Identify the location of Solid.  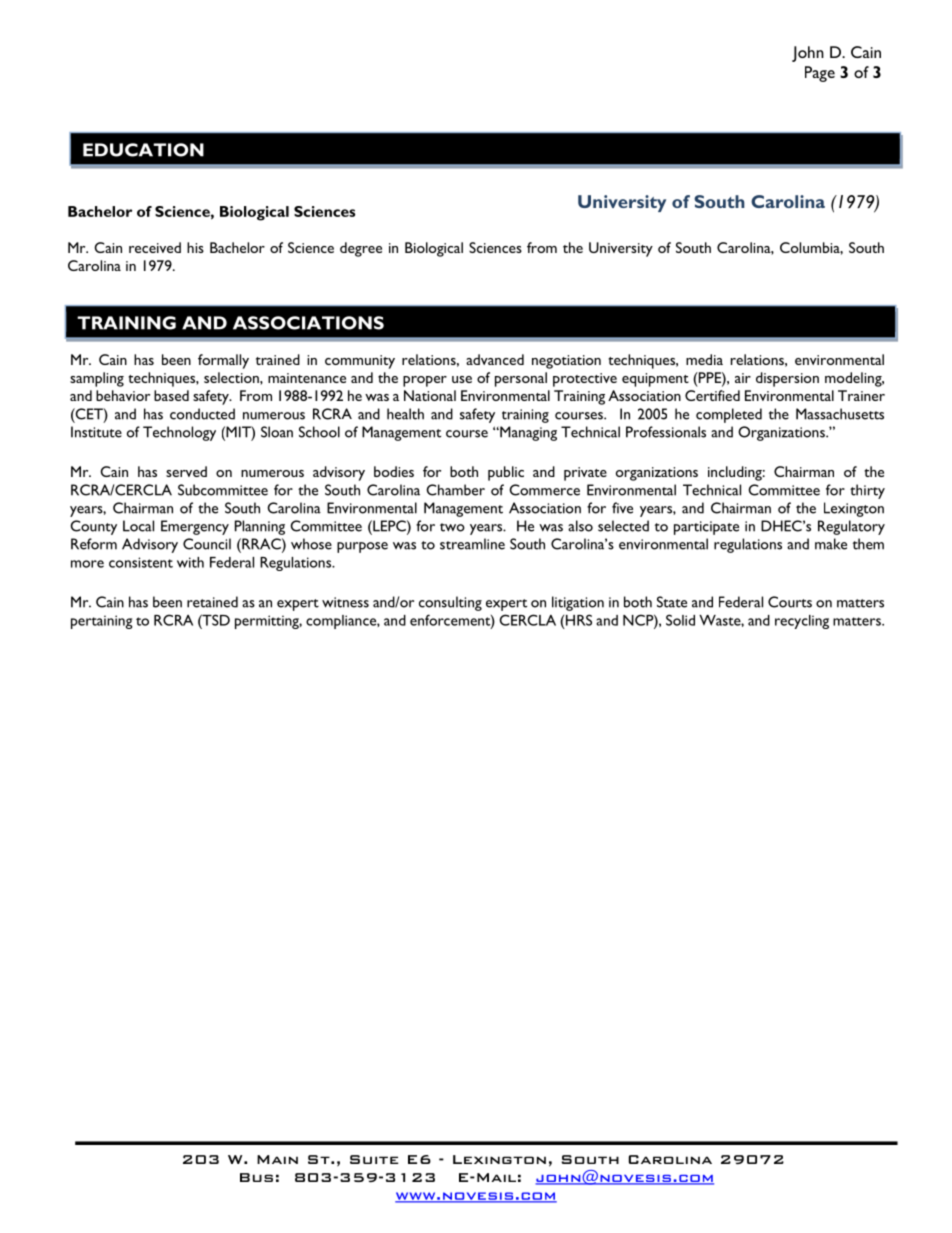
(680, 620).
